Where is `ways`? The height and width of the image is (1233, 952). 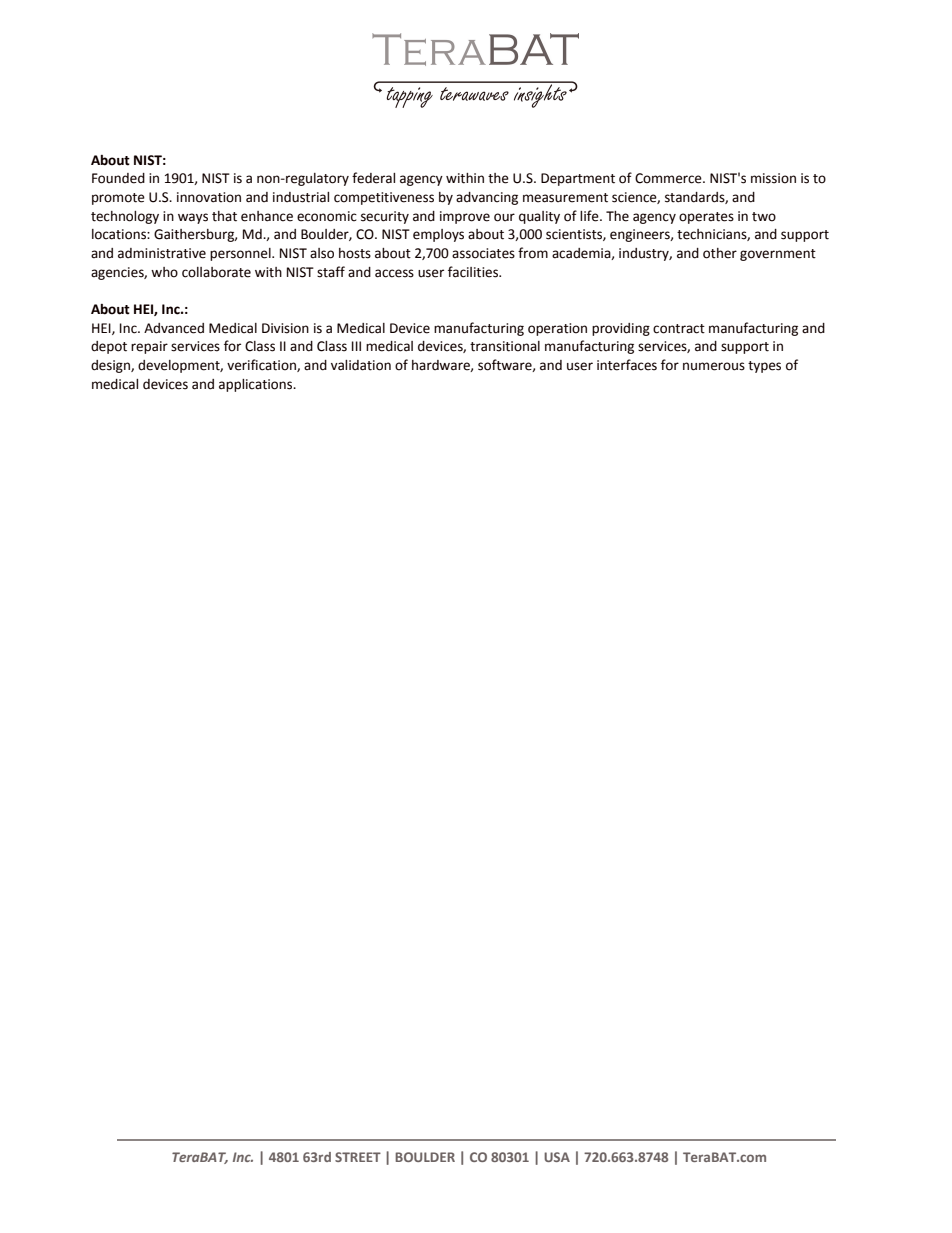
ways is located at coordinates (193, 218).
